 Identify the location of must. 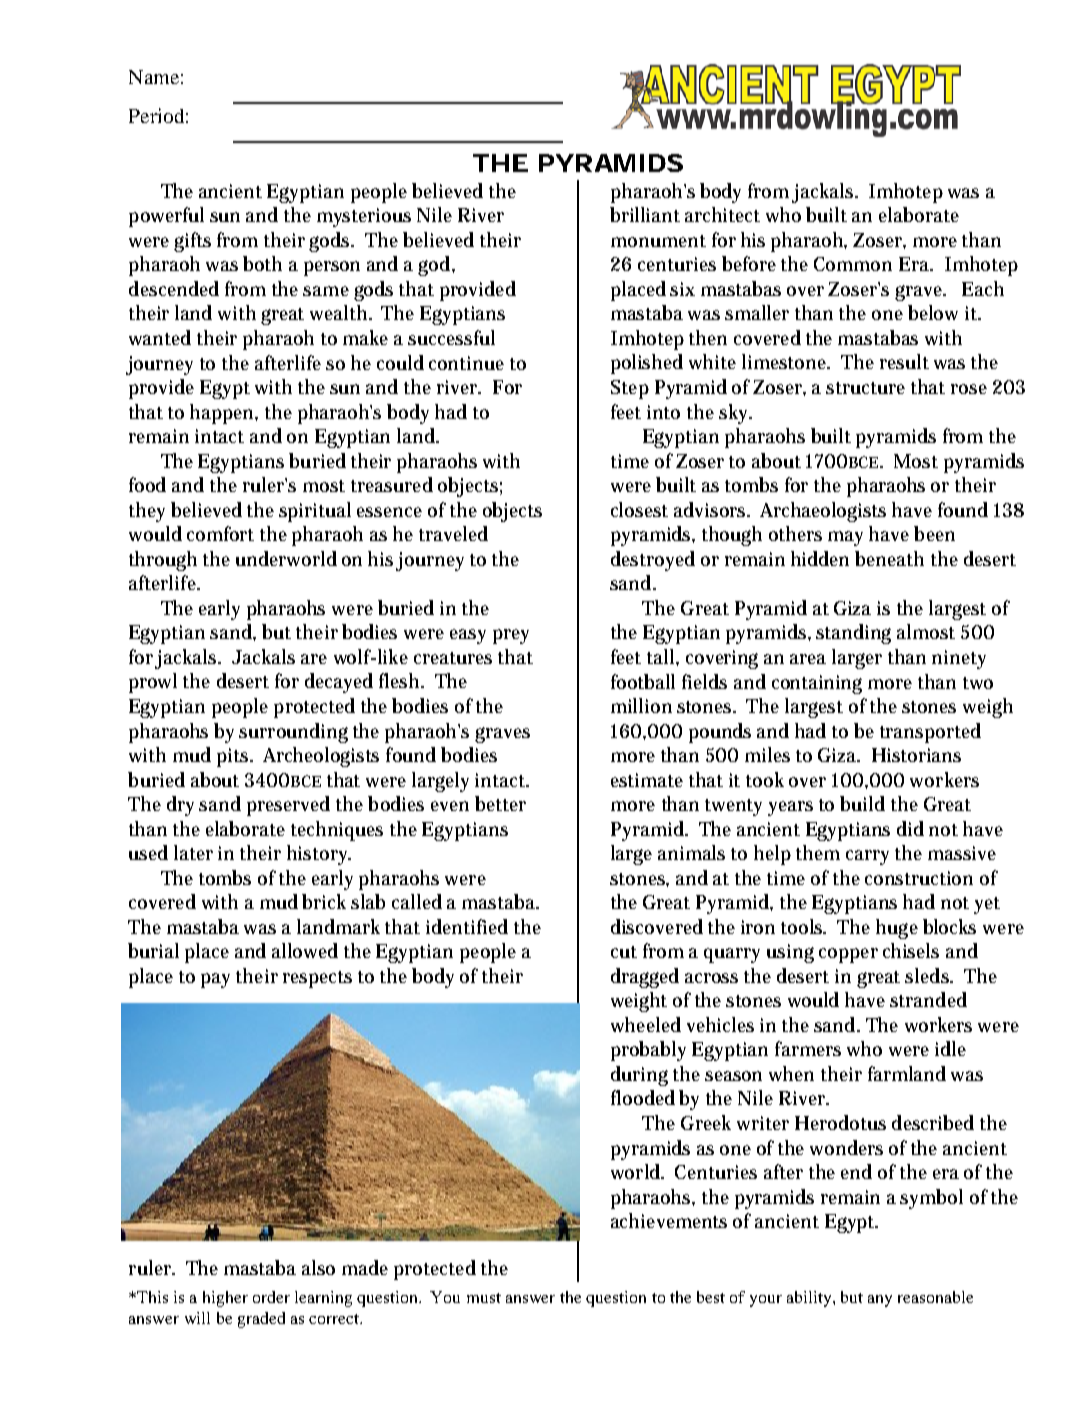
(484, 1298).
